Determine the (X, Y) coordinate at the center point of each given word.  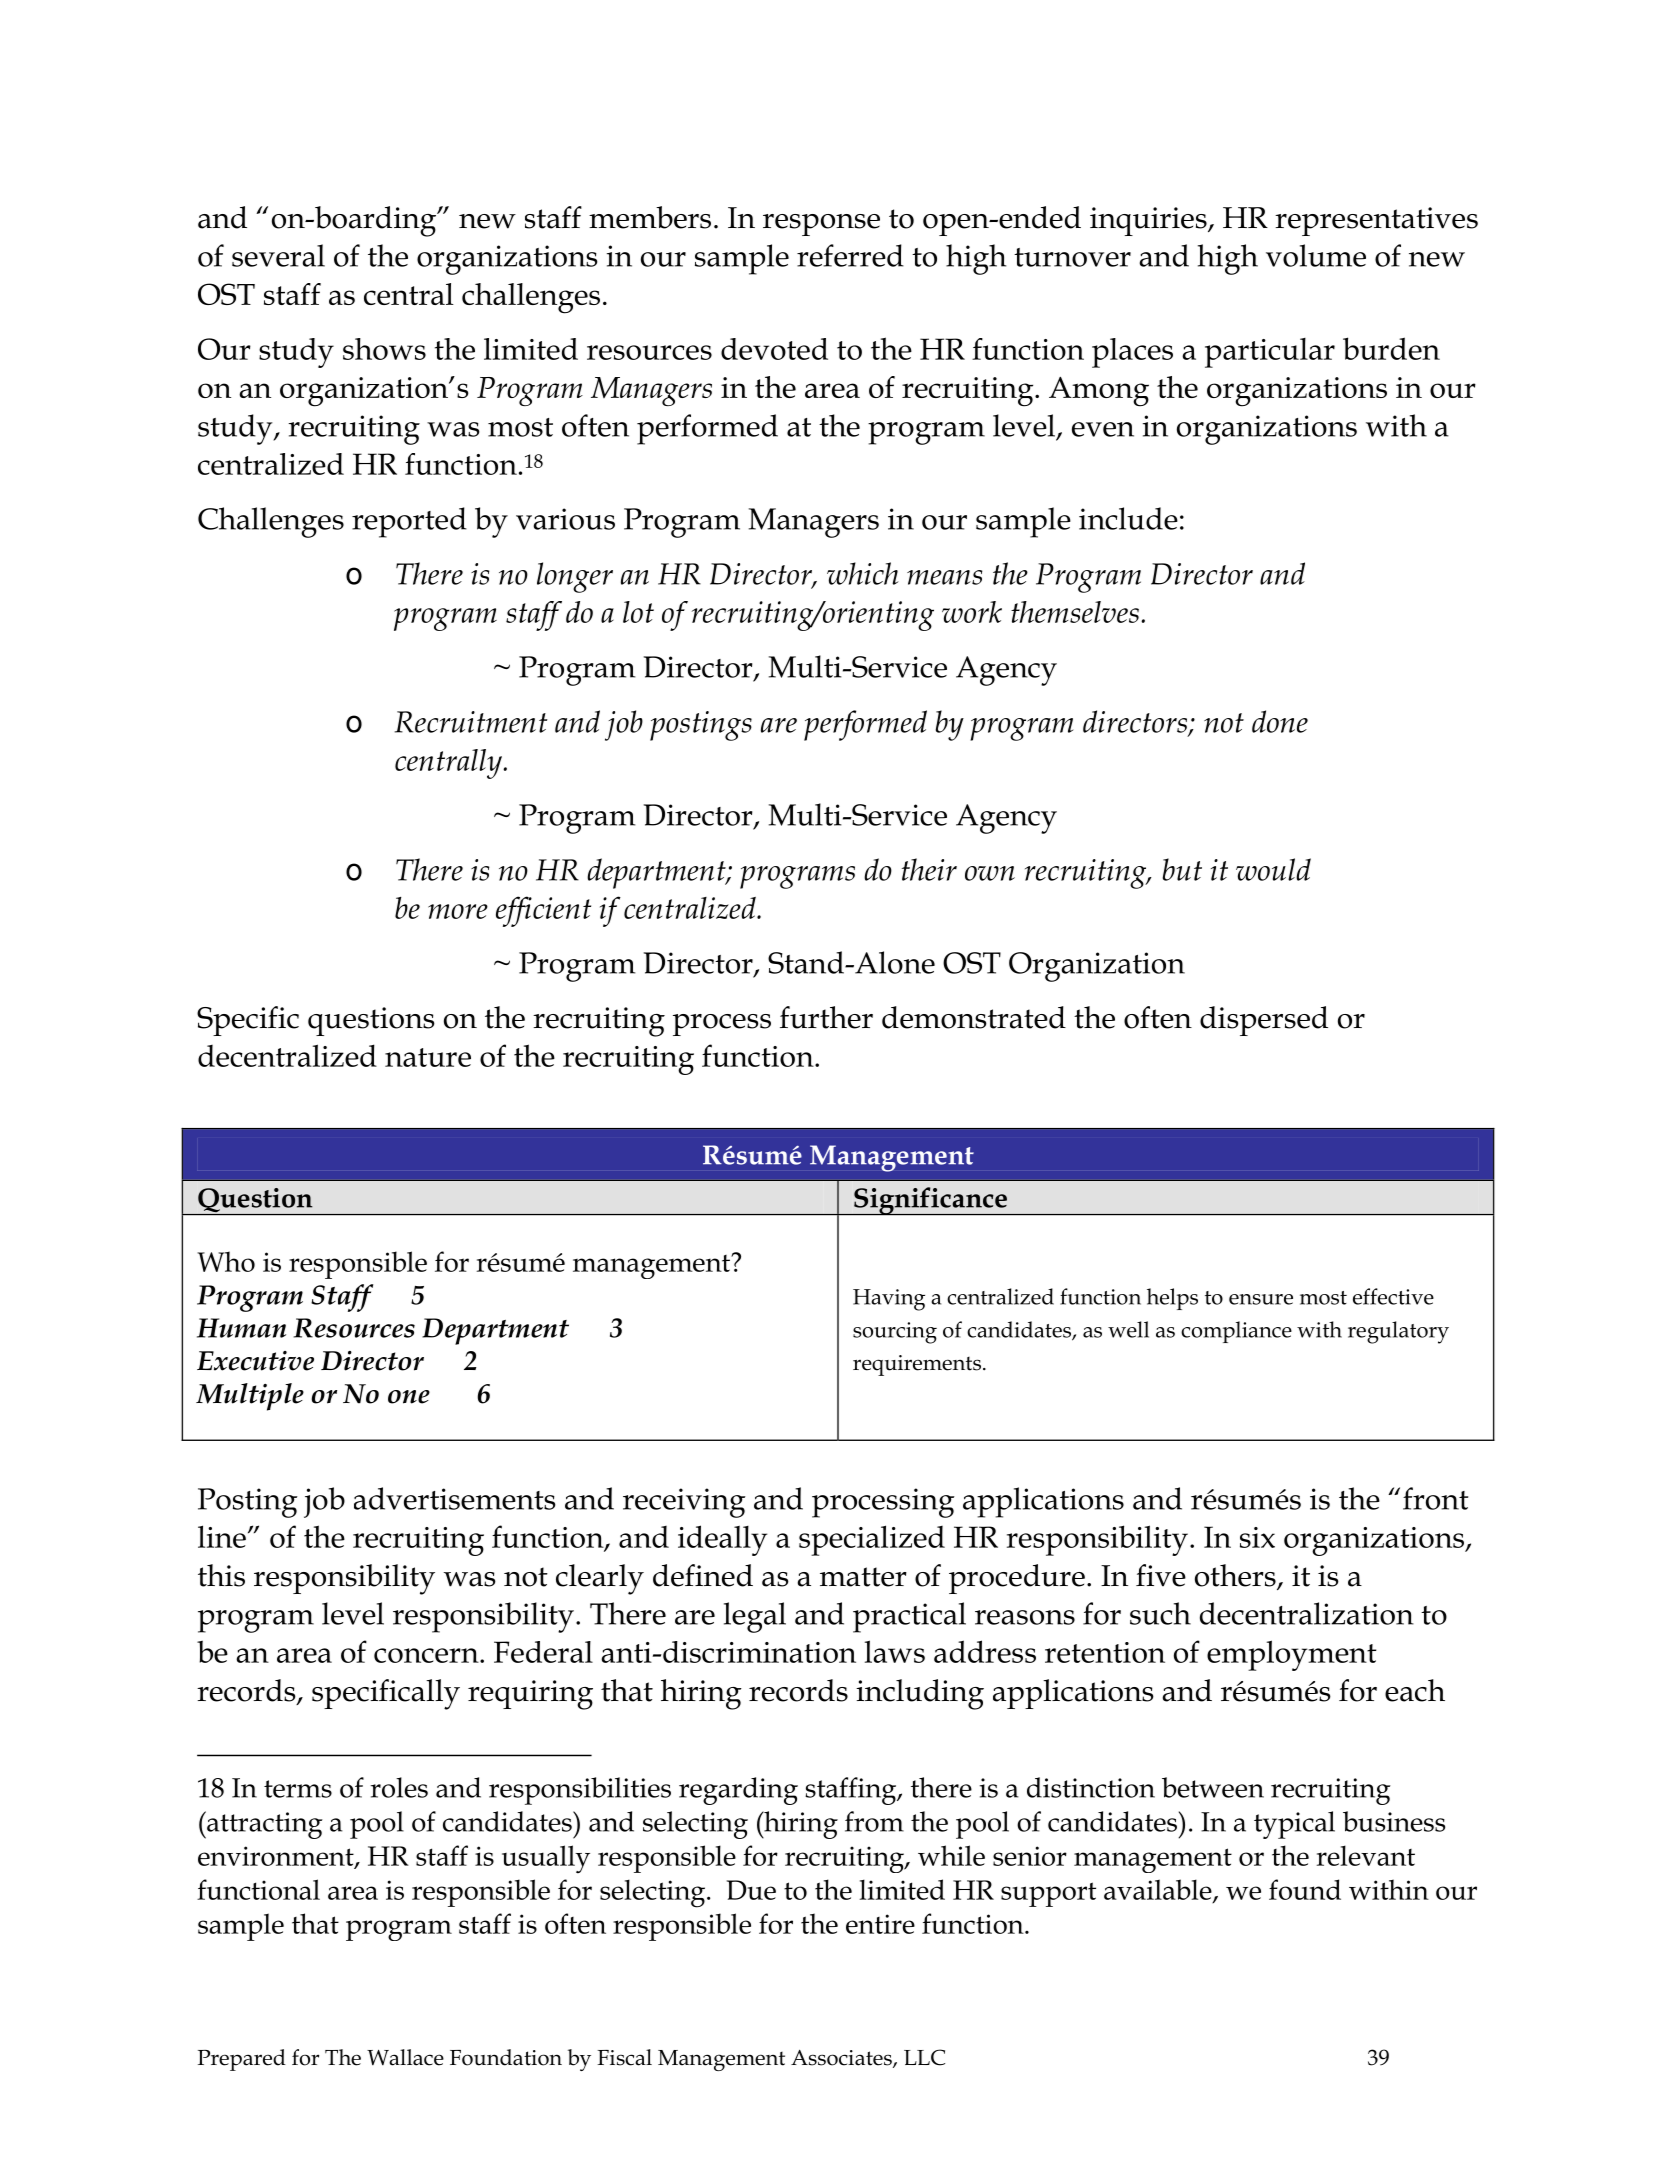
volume (1316, 255)
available (1159, 1890)
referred (850, 255)
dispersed (1264, 1021)
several (278, 255)
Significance (930, 1201)
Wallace (405, 2057)
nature (428, 1057)
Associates (842, 2059)
